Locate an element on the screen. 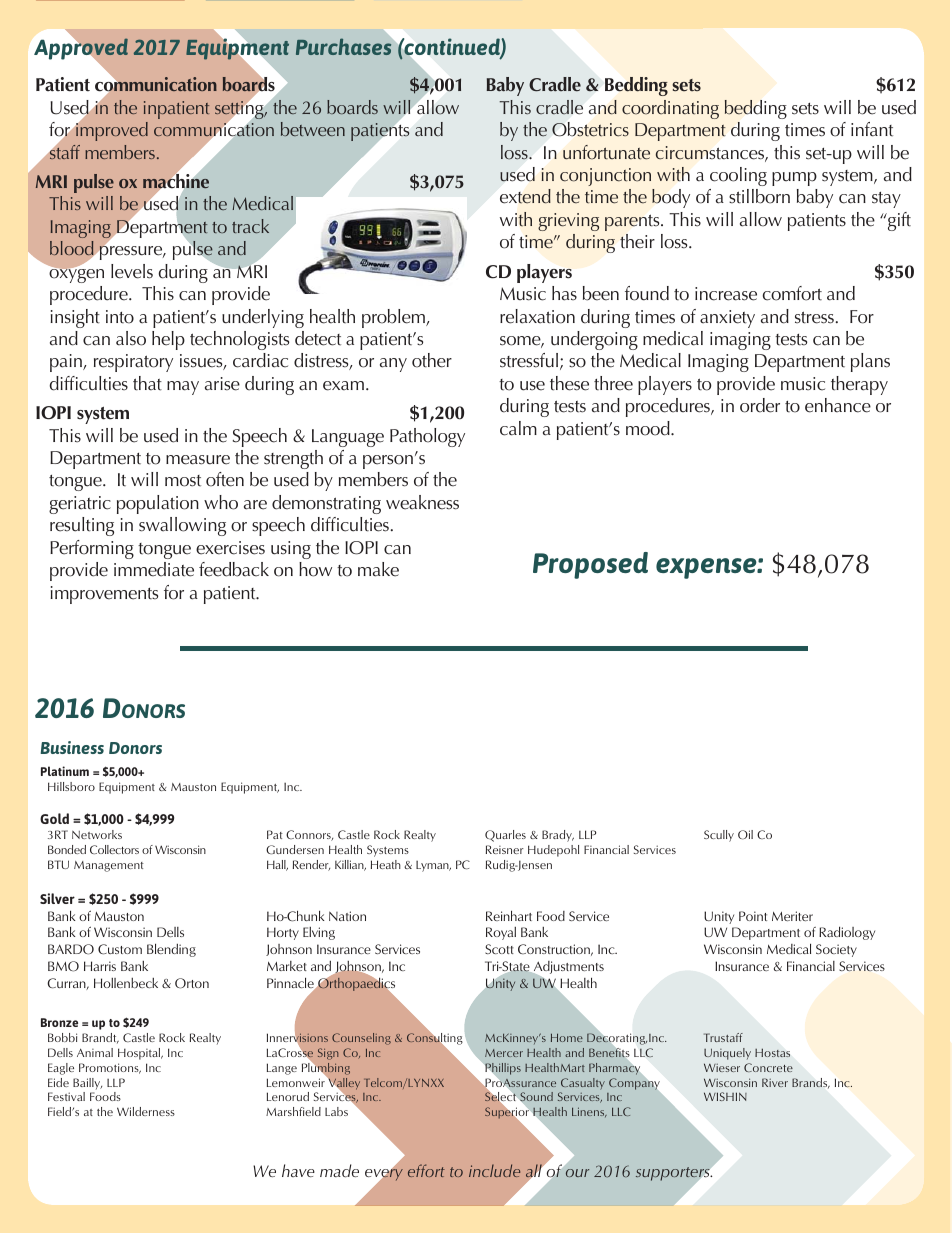 This screenshot has height=1233, width=952. between is located at coordinates (313, 129).
